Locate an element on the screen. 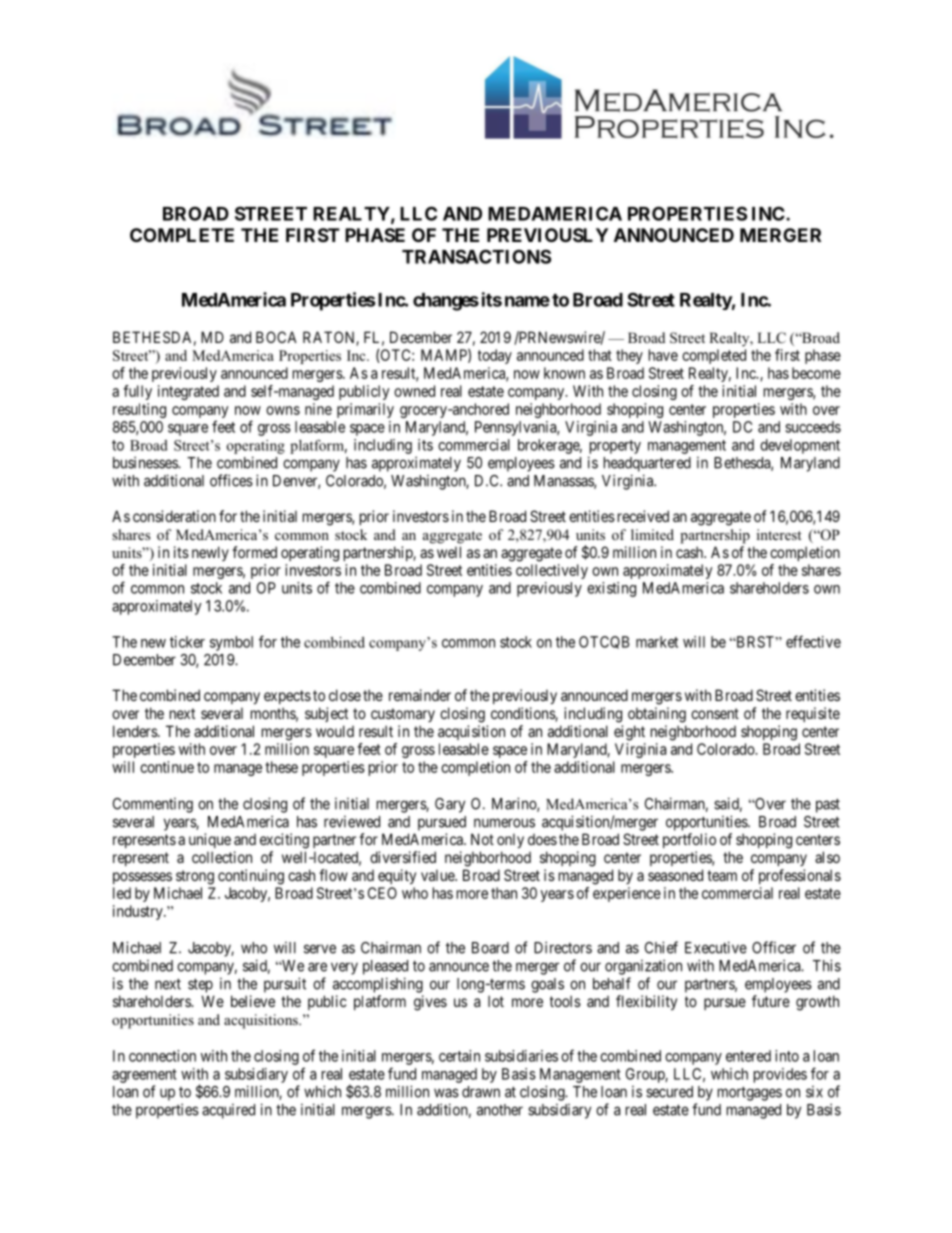  acquired is located at coordinates (228, 1111).
